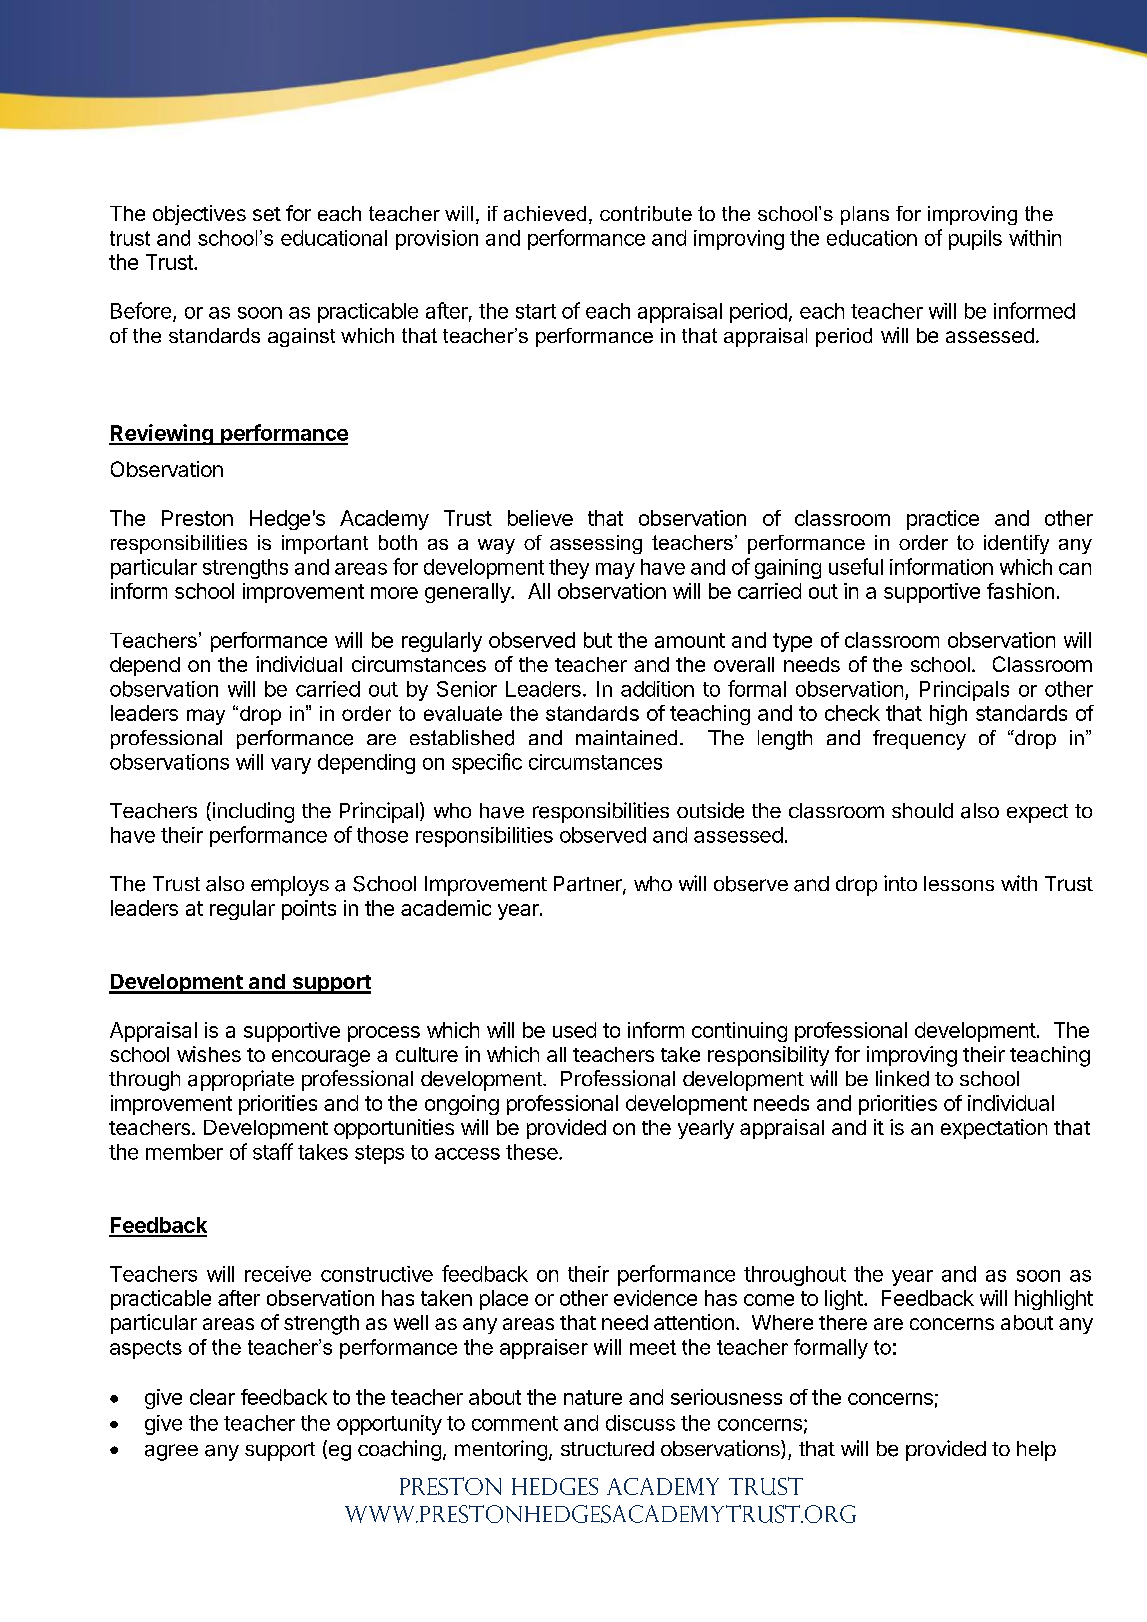 The height and width of the image is (1622, 1147). Describe the element at coordinates (533, 1152) in the image. I see `these` at that location.
